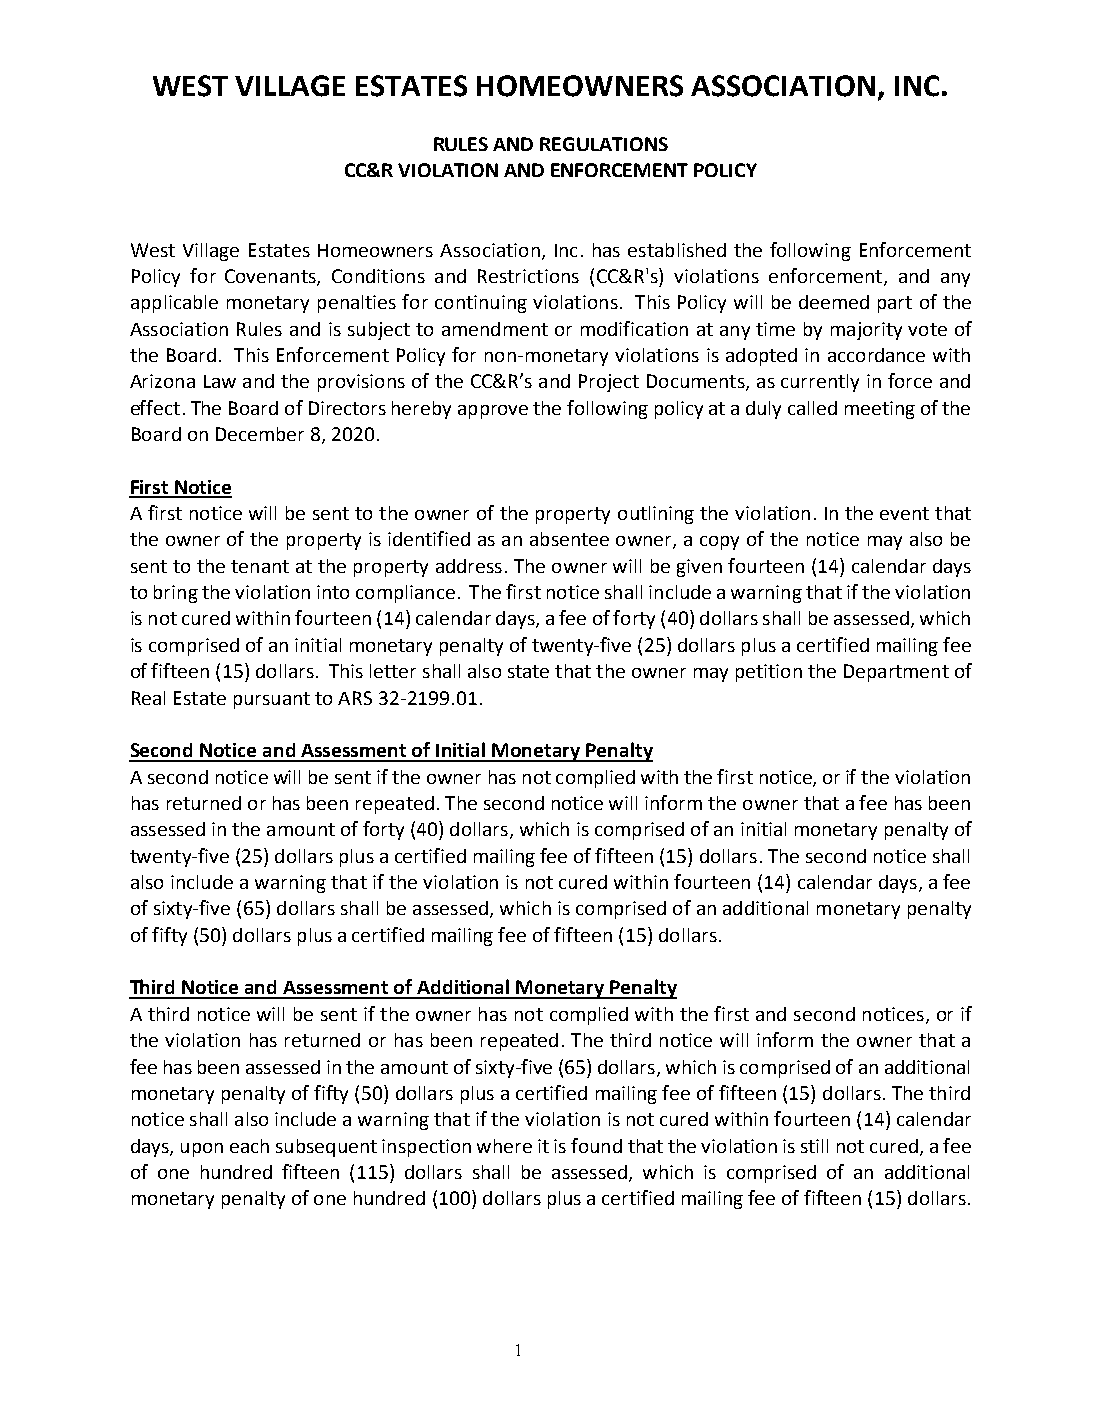  Describe the element at coordinates (272, 700) in the document. I see `pursuant` at that location.
